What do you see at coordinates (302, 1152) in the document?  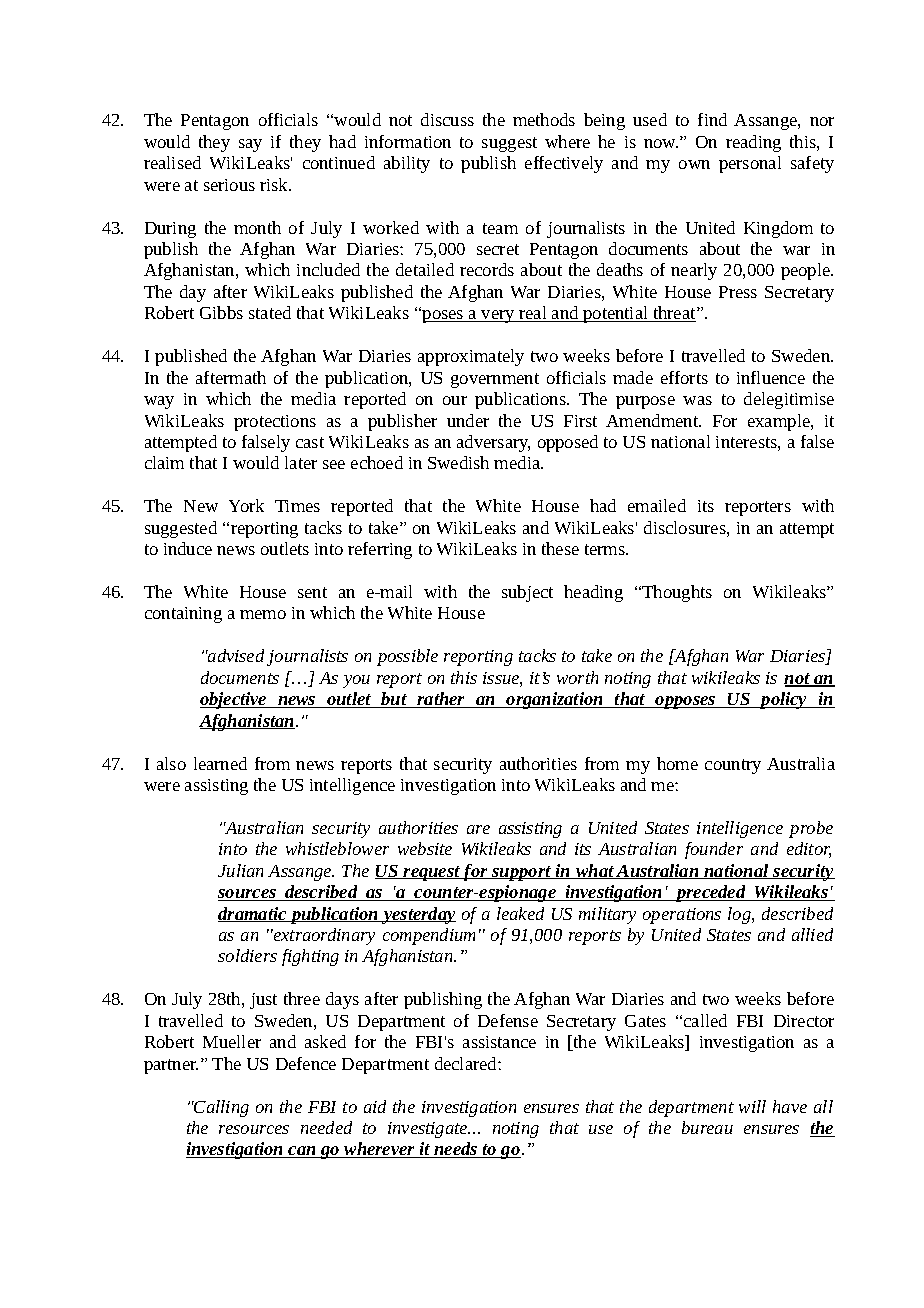 I see `can` at bounding box center [302, 1152].
